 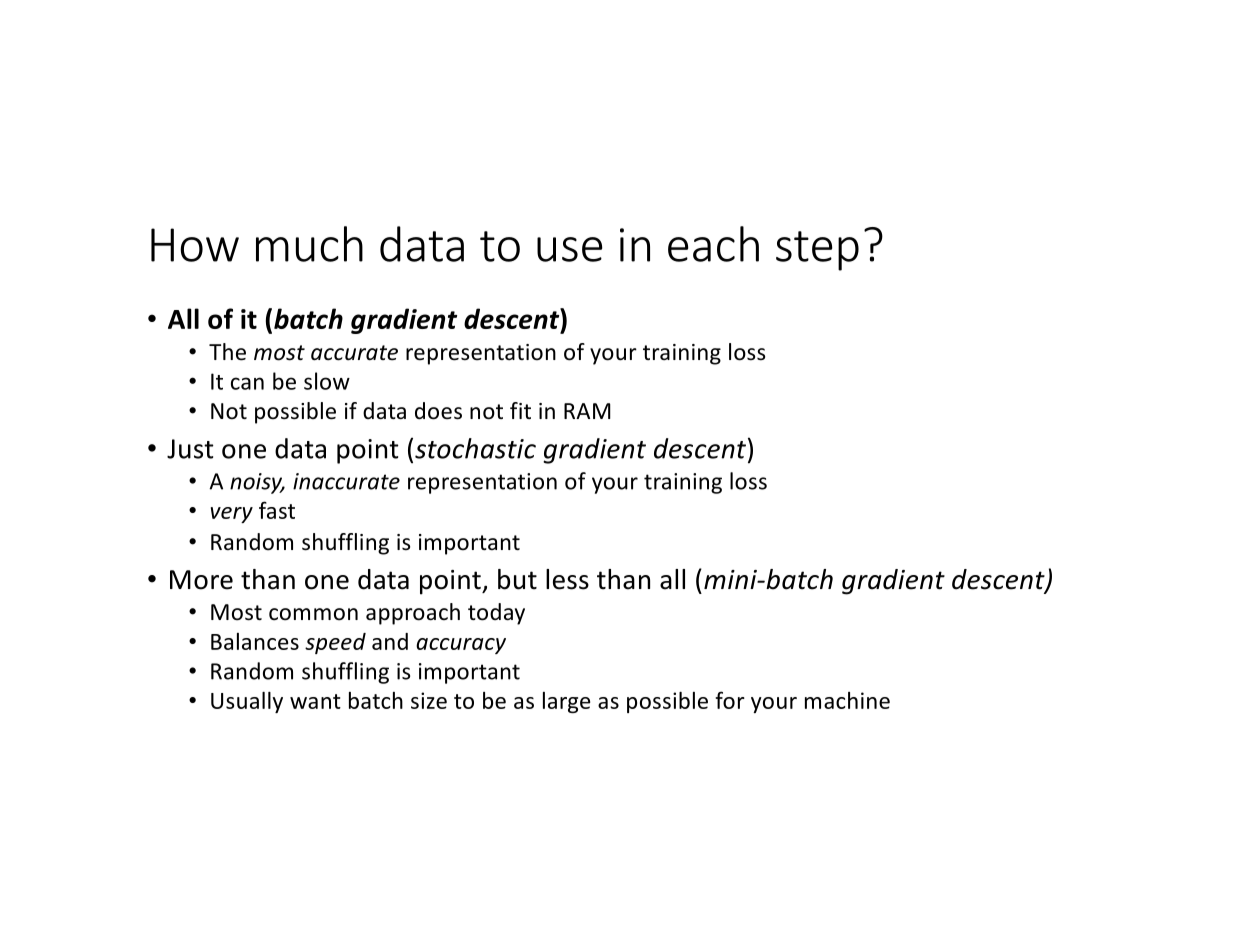 I want to click on step, so click(x=817, y=251).
